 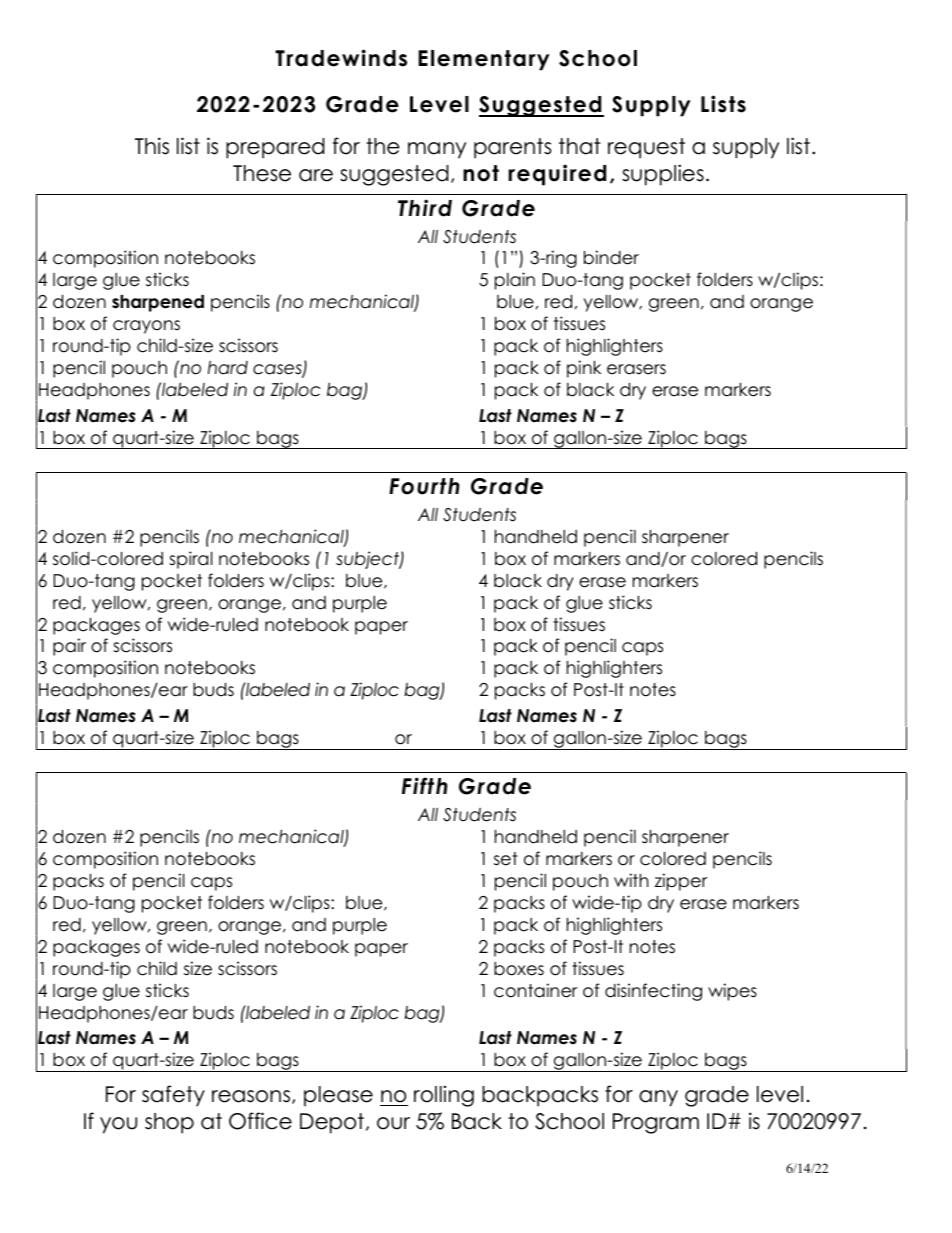 What do you see at coordinates (152, 146) in the screenshot?
I see `This` at bounding box center [152, 146].
